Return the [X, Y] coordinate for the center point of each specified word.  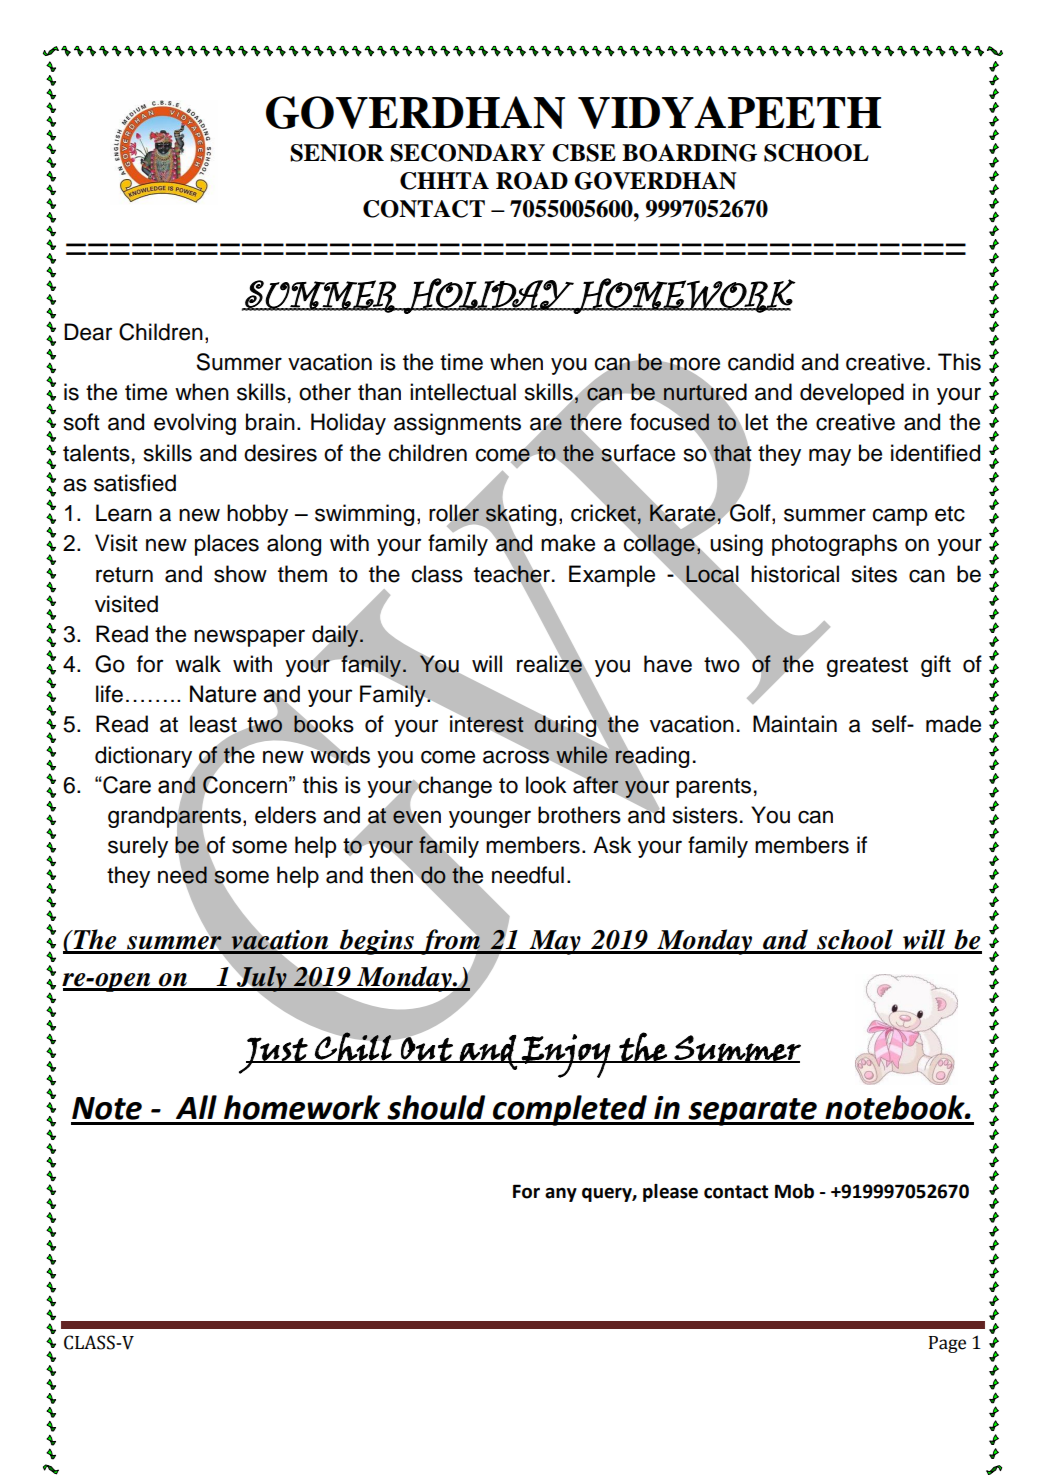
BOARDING [689, 153]
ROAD [532, 181]
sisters [705, 815]
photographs [834, 545]
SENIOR [337, 153]
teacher [512, 573]
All [196, 1107]
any [561, 1194]
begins [377, 942]
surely [138, 847]
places [227, 545]
